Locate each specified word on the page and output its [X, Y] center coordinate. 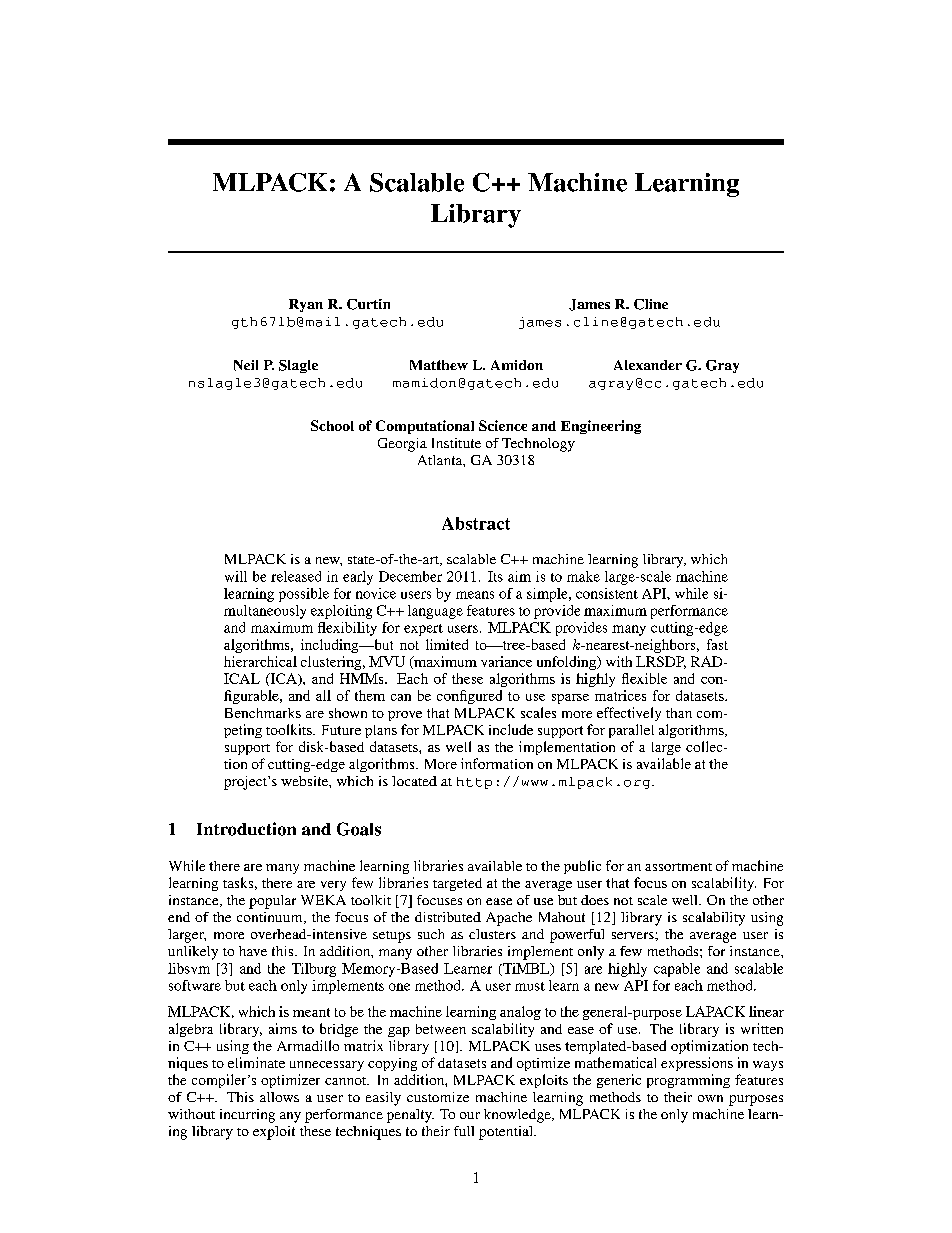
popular [272, 902]
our [470, 1115]
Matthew [439, 365]
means [475, 595]
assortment [678, 867]
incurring [247, 1116]
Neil [246, 365]
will [236, 576]
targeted [457, 884]
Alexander [648, 365]
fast [717, 644]
